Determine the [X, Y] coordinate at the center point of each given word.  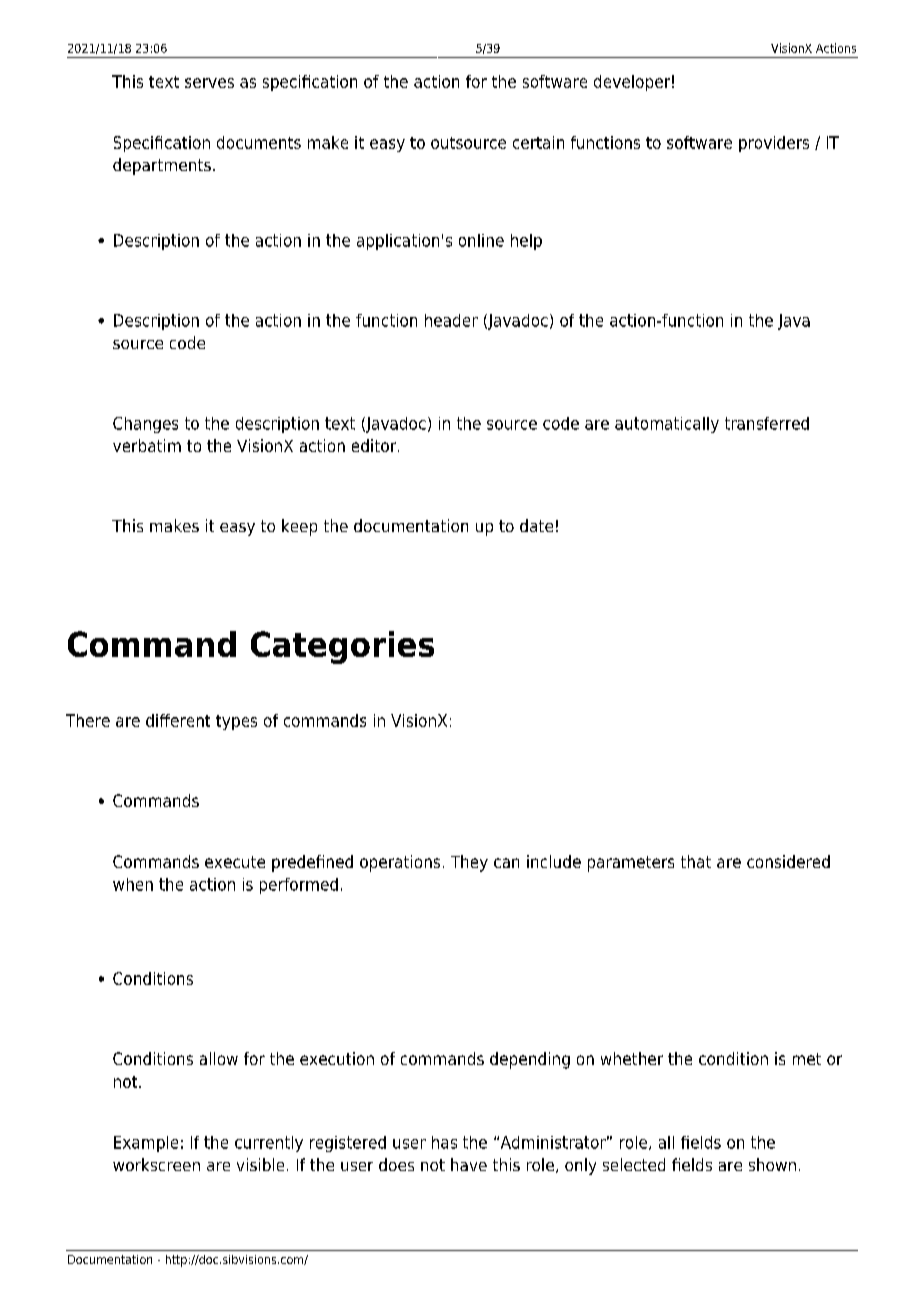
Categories [342, 647]
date [536, 525]
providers [774, 144]
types [236, 722]
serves [209, 83]
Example [146, 1144]
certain [538, 142]
